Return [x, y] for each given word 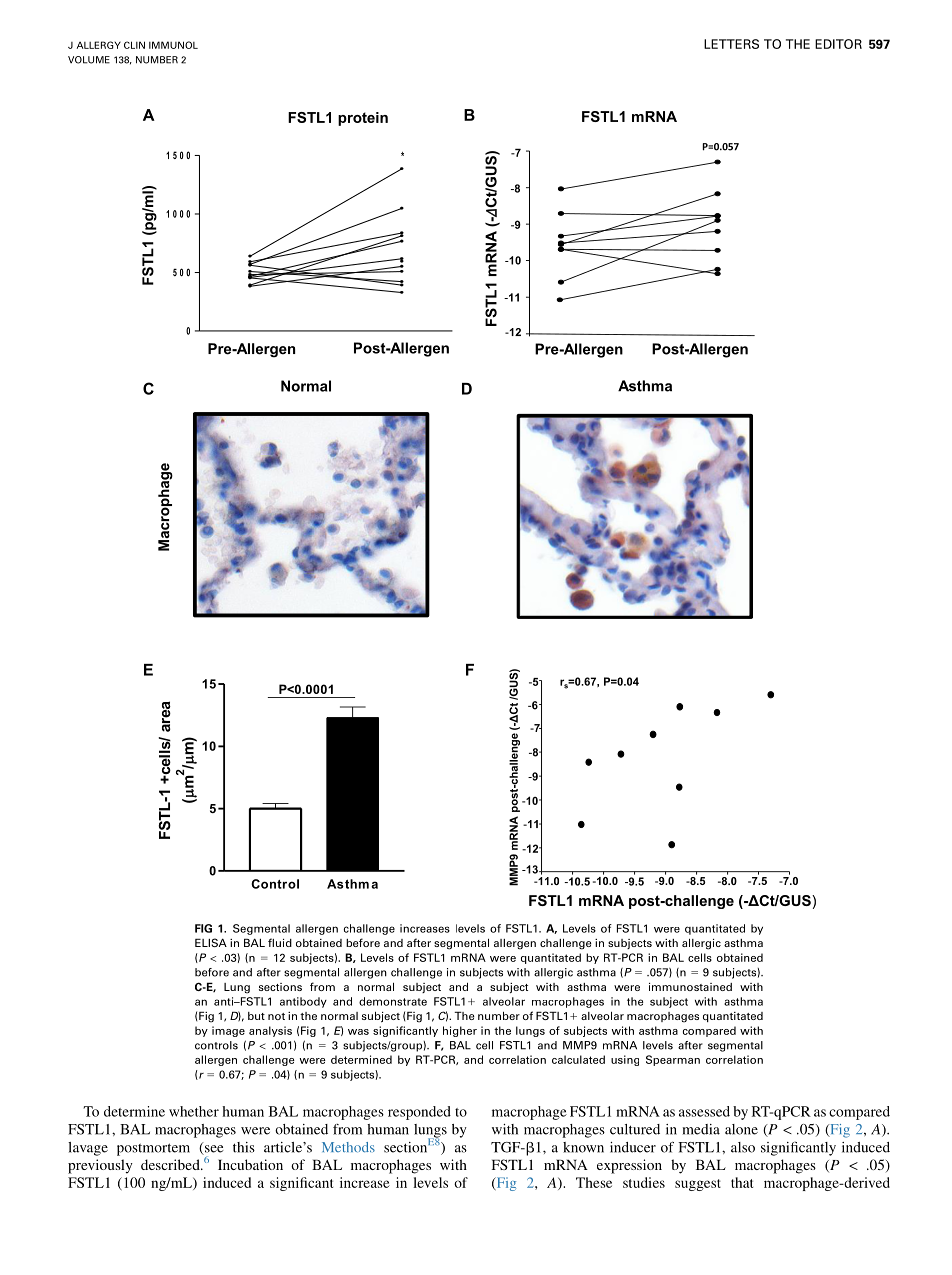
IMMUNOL [173, 45]
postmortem [153, 1149]
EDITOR [838, 44]
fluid [280, 942]
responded [419, 1113]
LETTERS [731, 44]
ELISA [211, 942]
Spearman [673, 1060]
